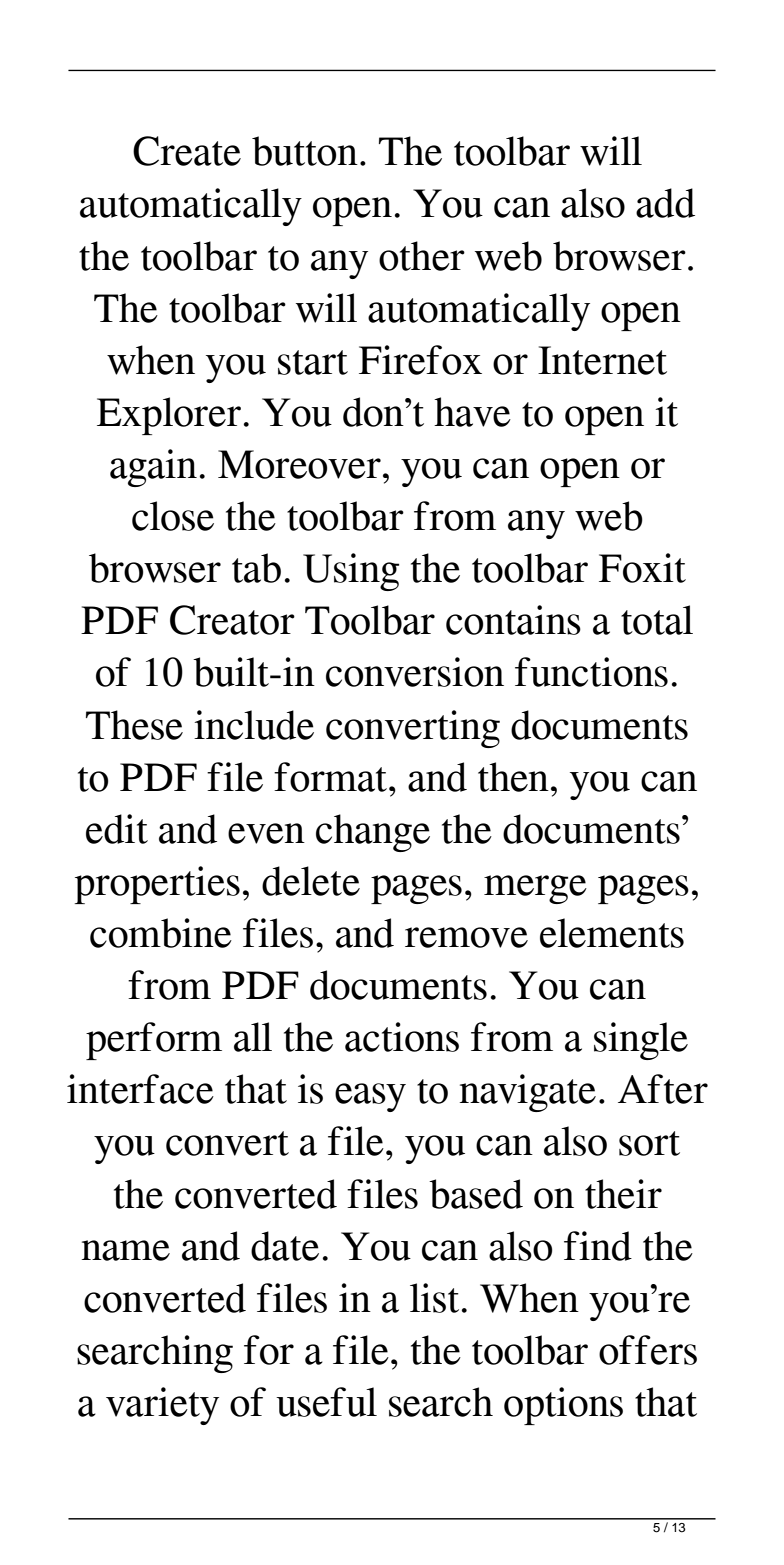 The width and height of the screenshot is (784, 1565). I want to click on actions, so click(402, 1037).
